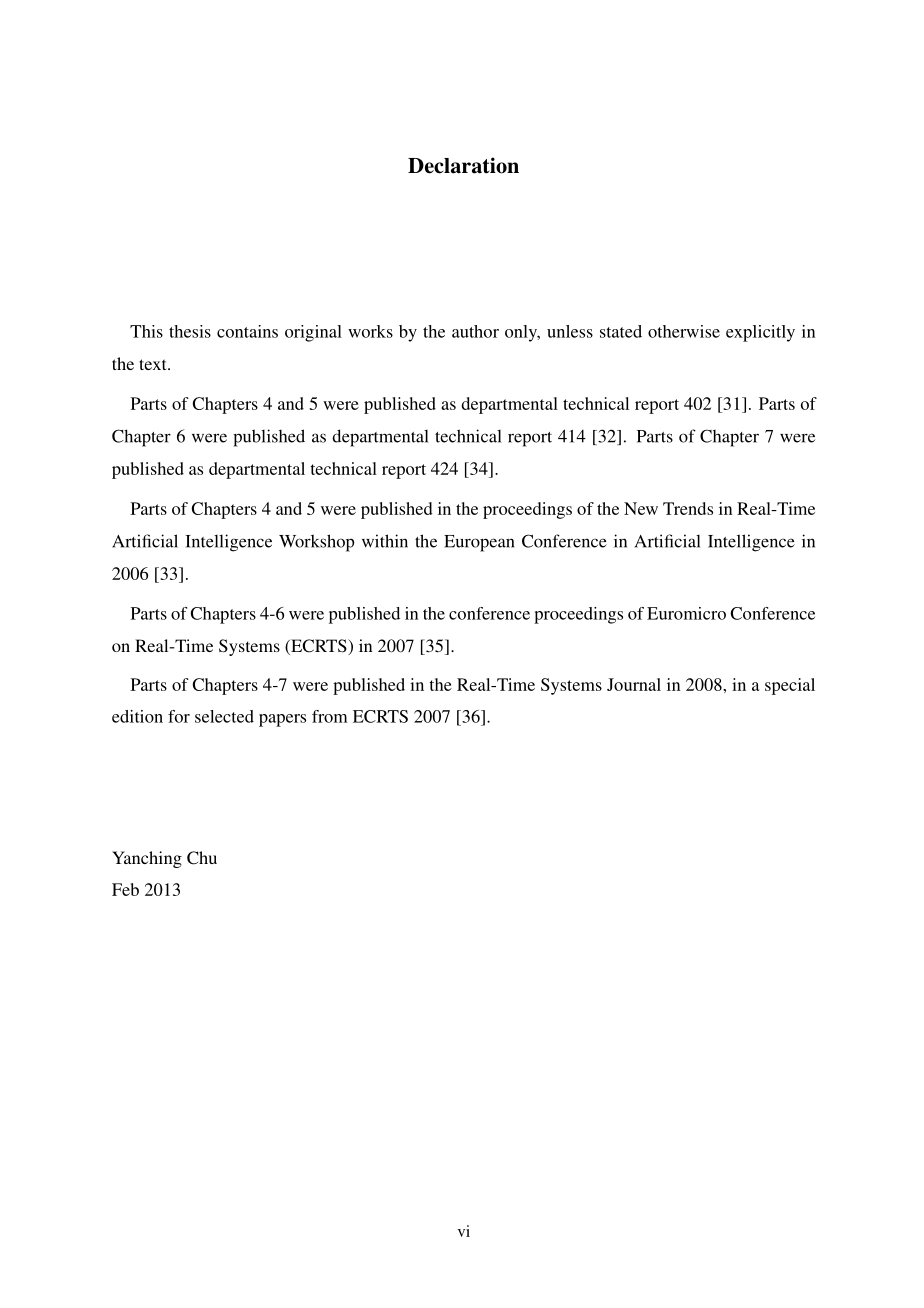 The height and width of the document is (1308, 924). I want to click on author, so click(475, 331).
